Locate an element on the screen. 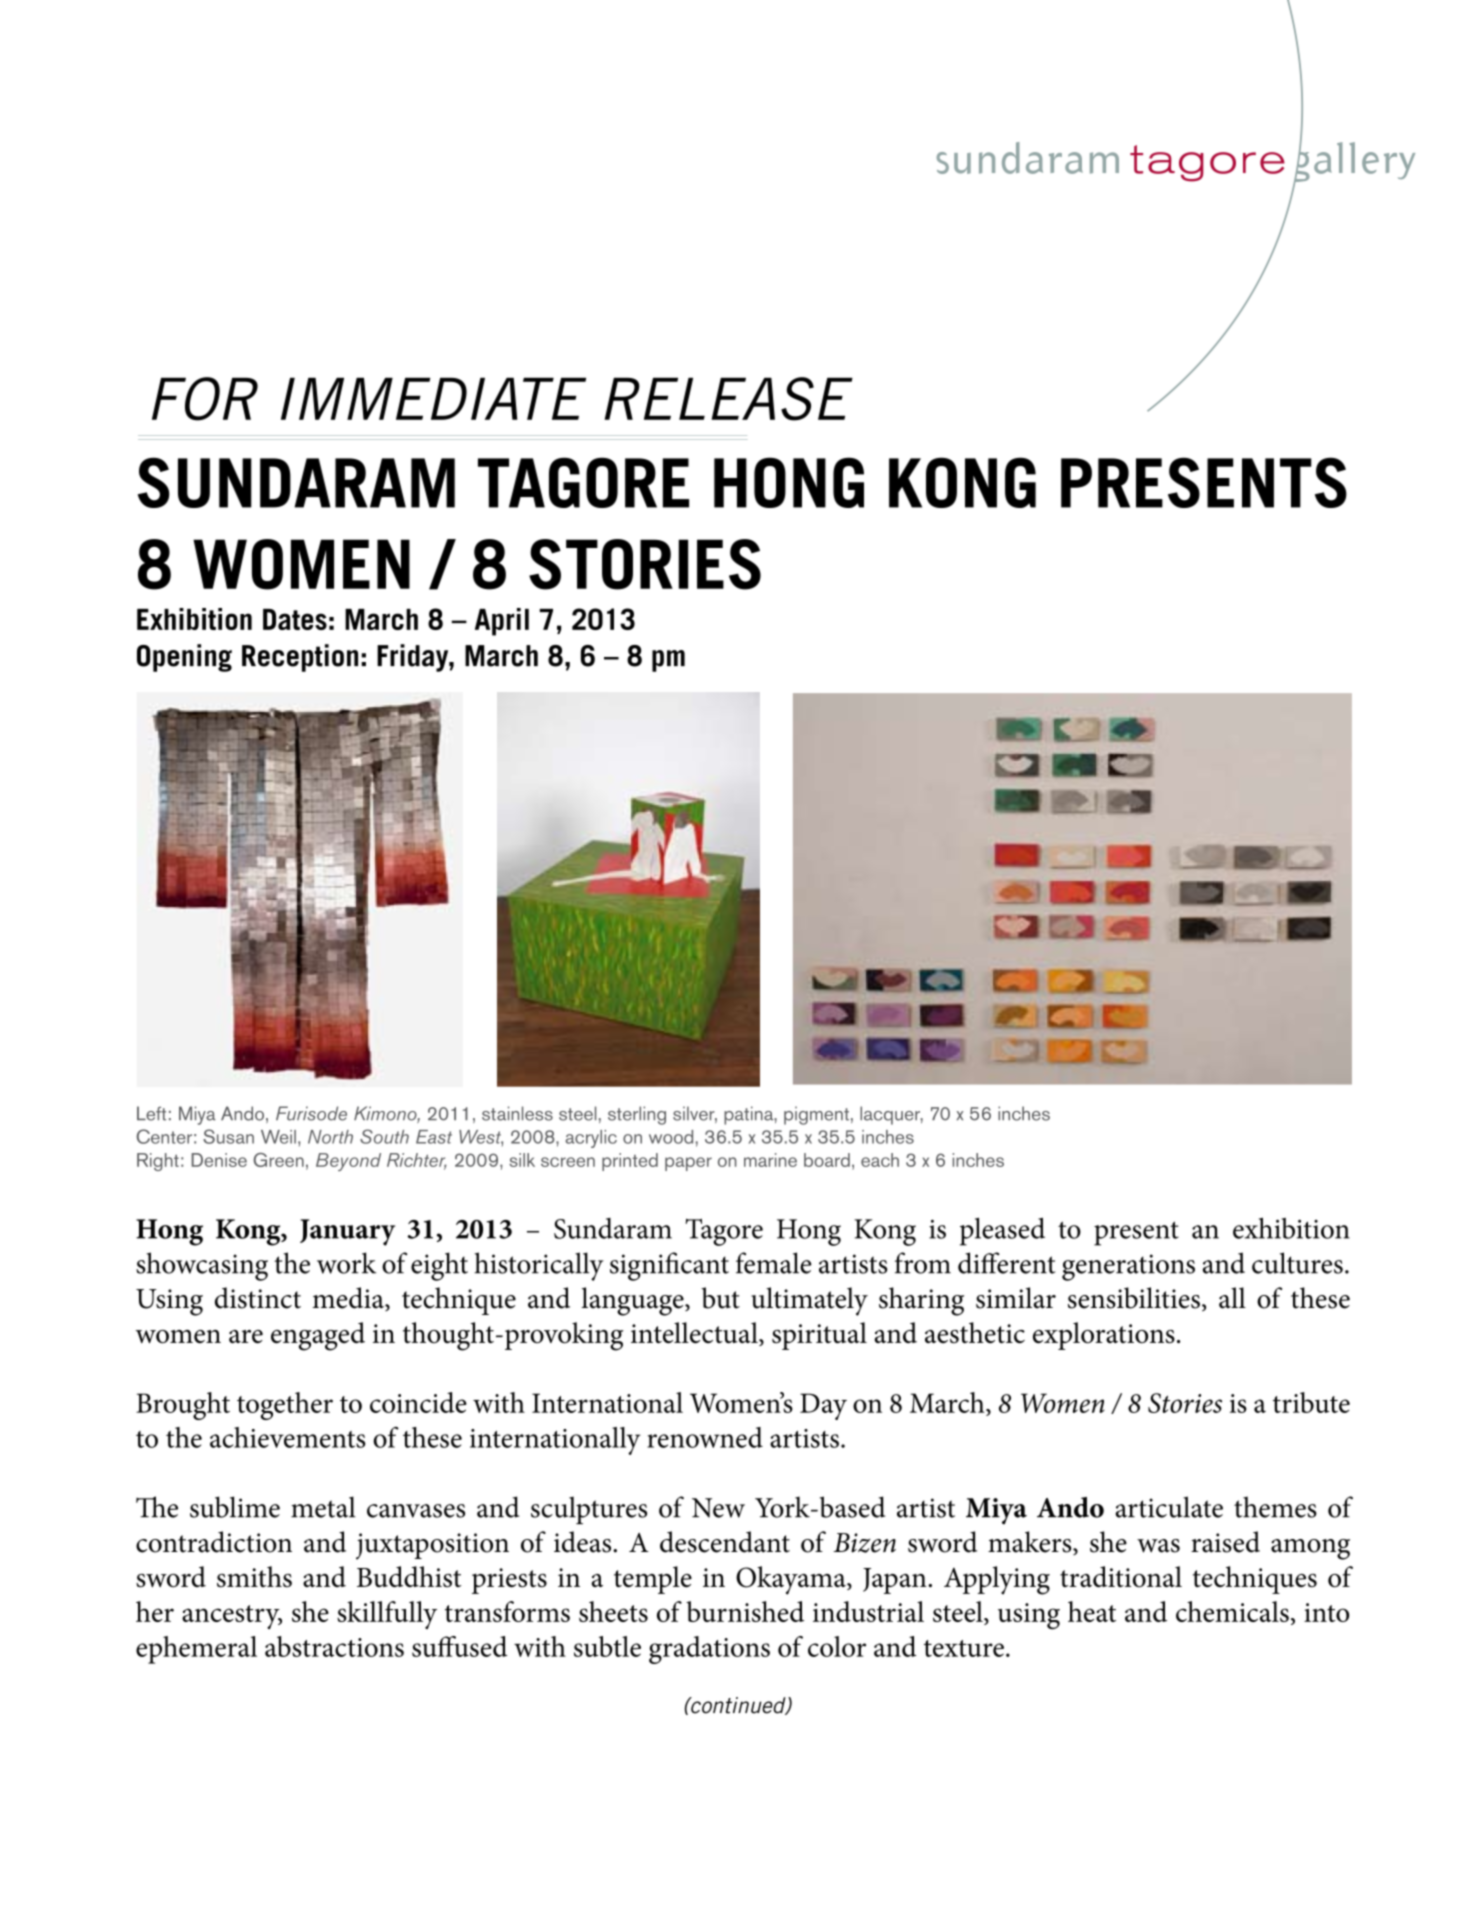 This screenshot has height=1917, width=1481. gradations is located at coordinates (709, 1650).
